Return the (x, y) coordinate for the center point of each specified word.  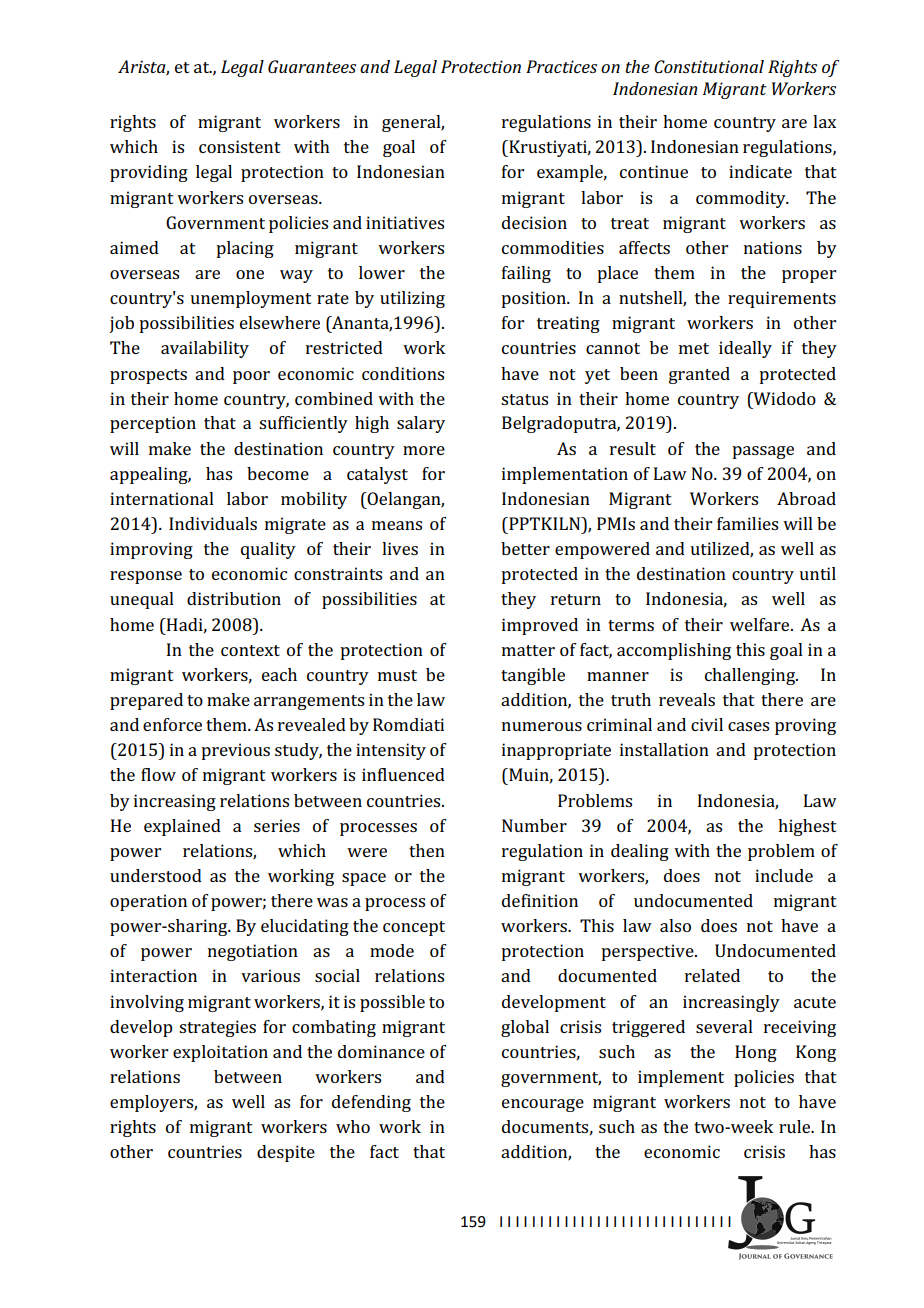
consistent (240, 146)
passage (763, 452)
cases (748, 726)
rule (796, 1126)
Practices (561, 66)
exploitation (220, 1053)
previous (235, 751)
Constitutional (709, 66)
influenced (403, 774)
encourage (543, 1105)
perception (153, 424)
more (424, 450)
